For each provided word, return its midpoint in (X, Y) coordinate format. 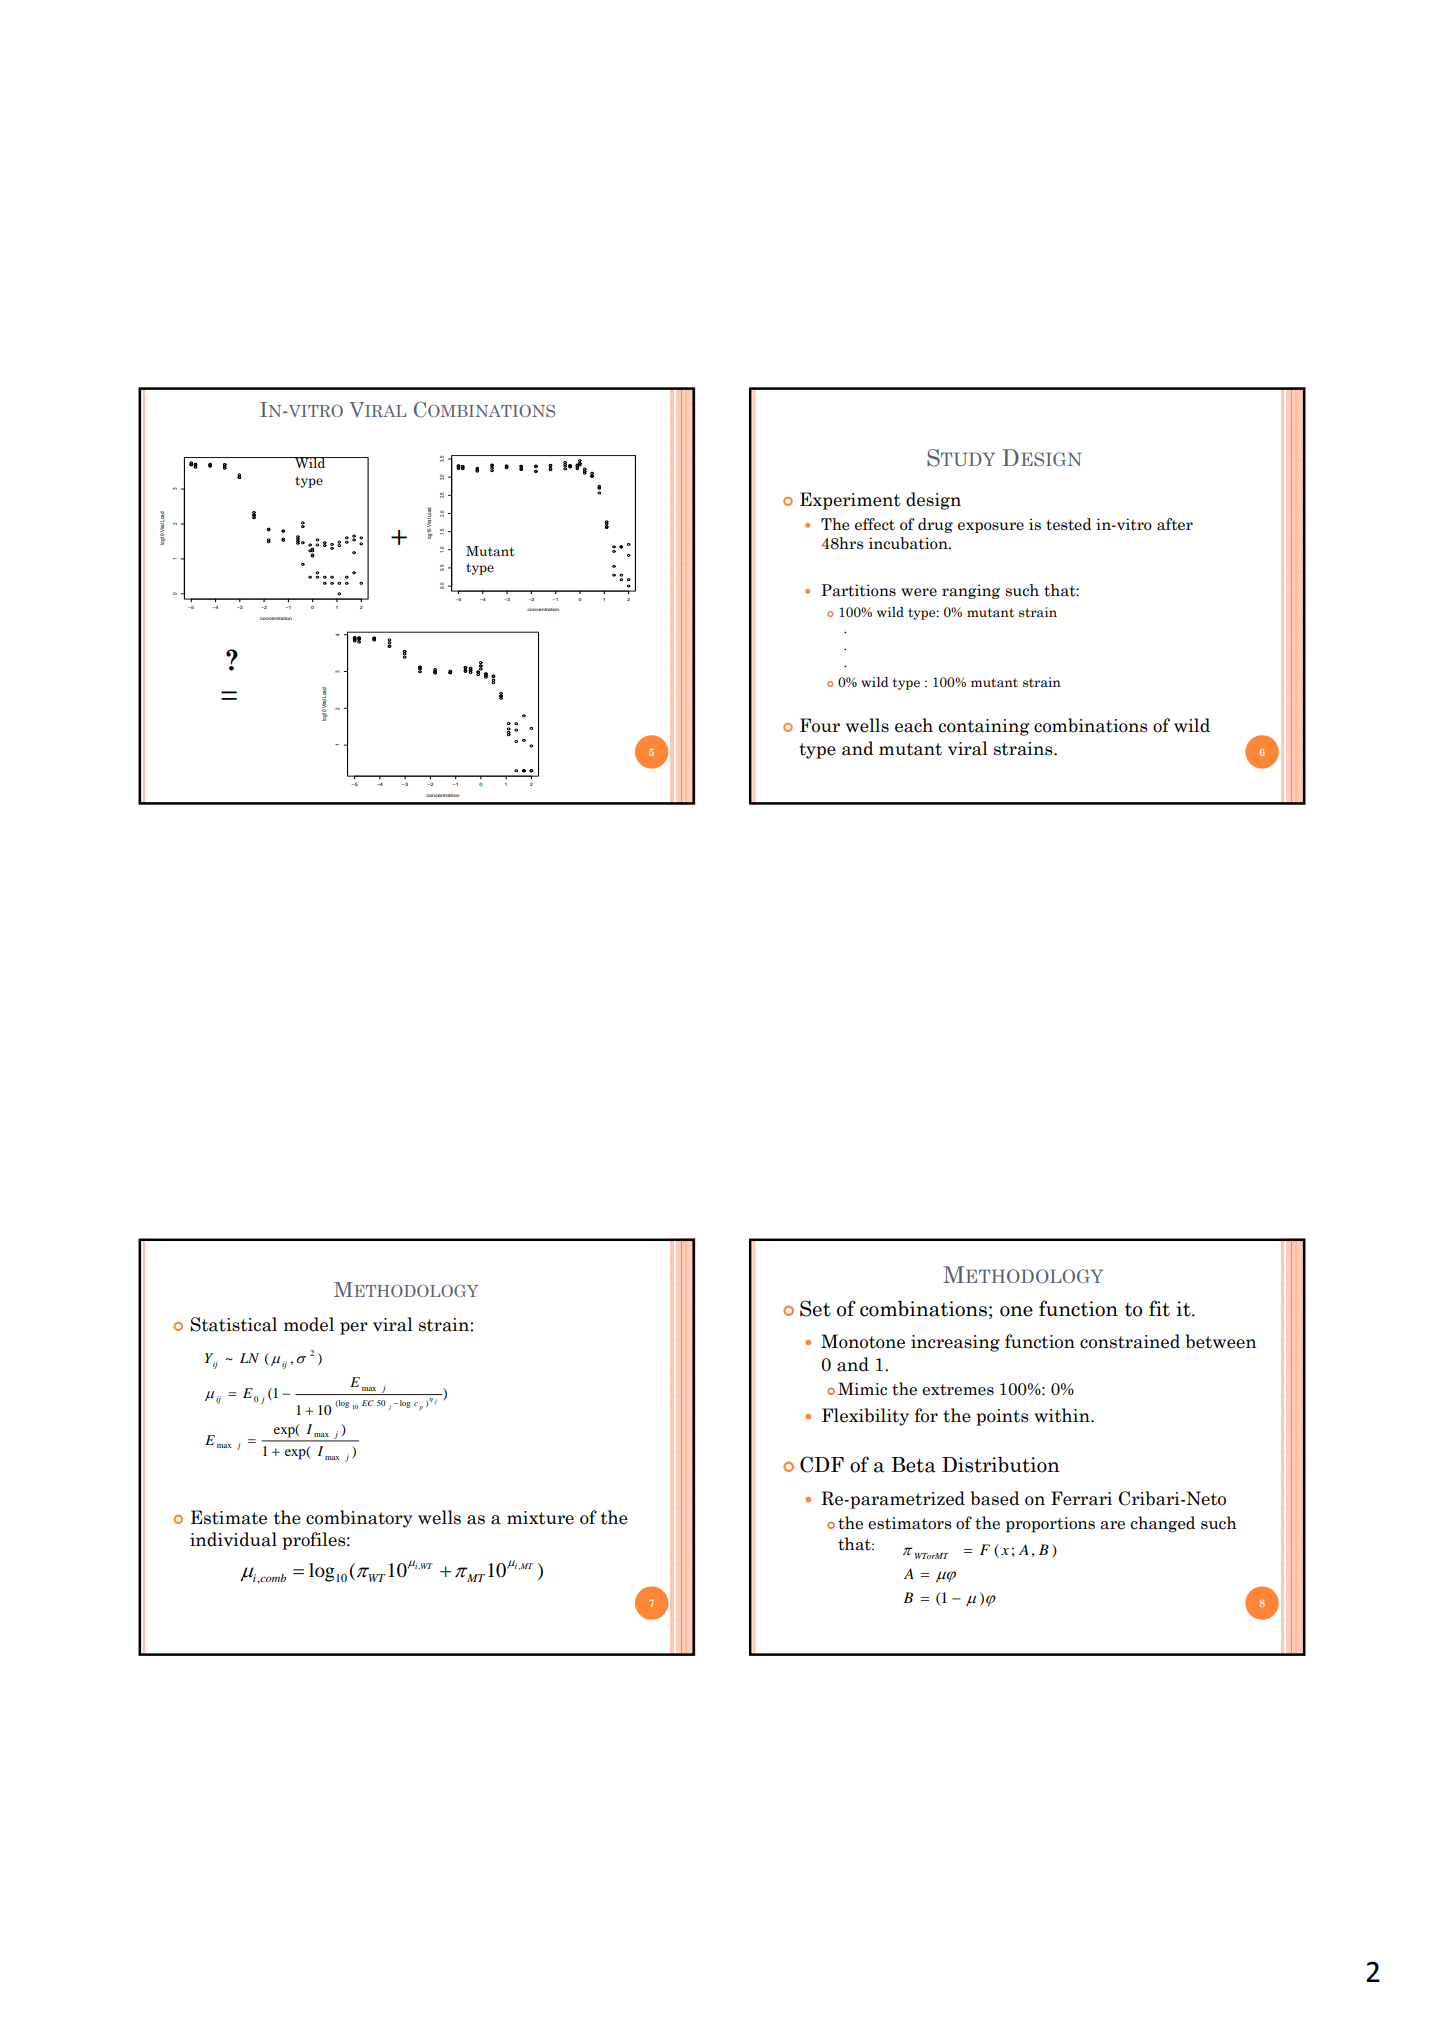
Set (815, 1308)
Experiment (850, 501)
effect (875, 524)
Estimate (229, 1517)
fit (1159, 1308)
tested (1069, 524)
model (309, 1324)
